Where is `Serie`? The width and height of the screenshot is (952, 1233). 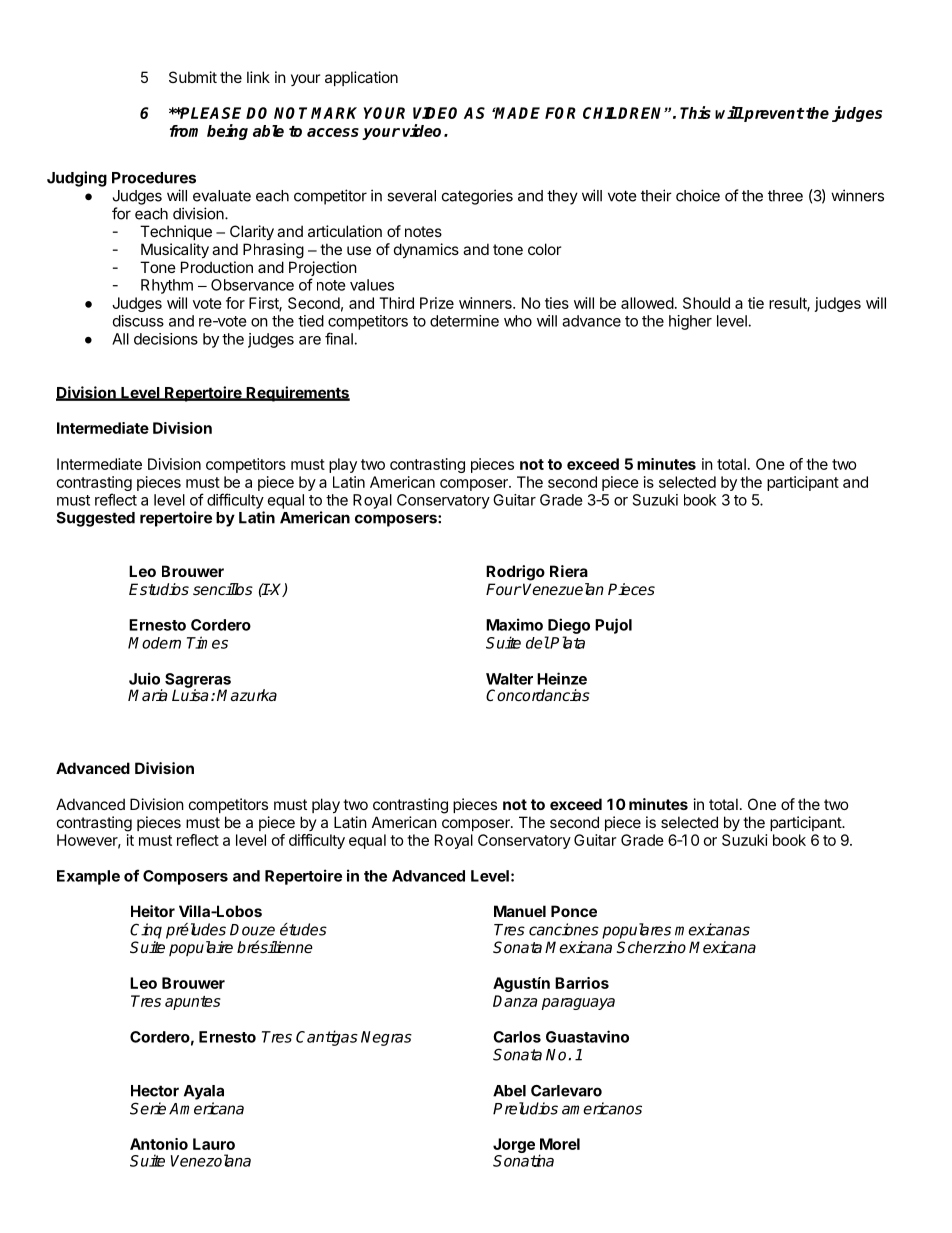 Serie is located at coordinates (148, 1108).
